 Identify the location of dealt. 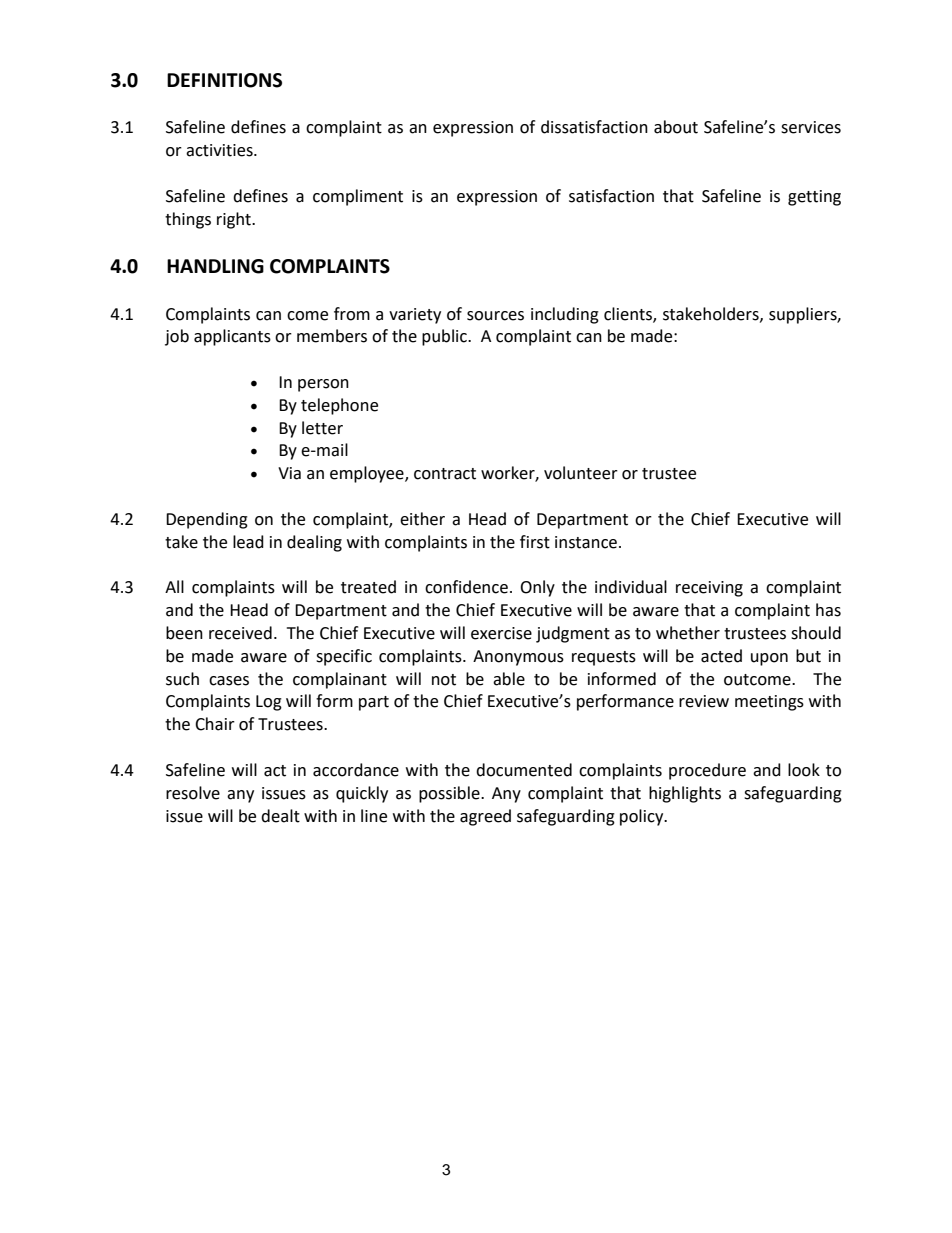
(280, 816).
